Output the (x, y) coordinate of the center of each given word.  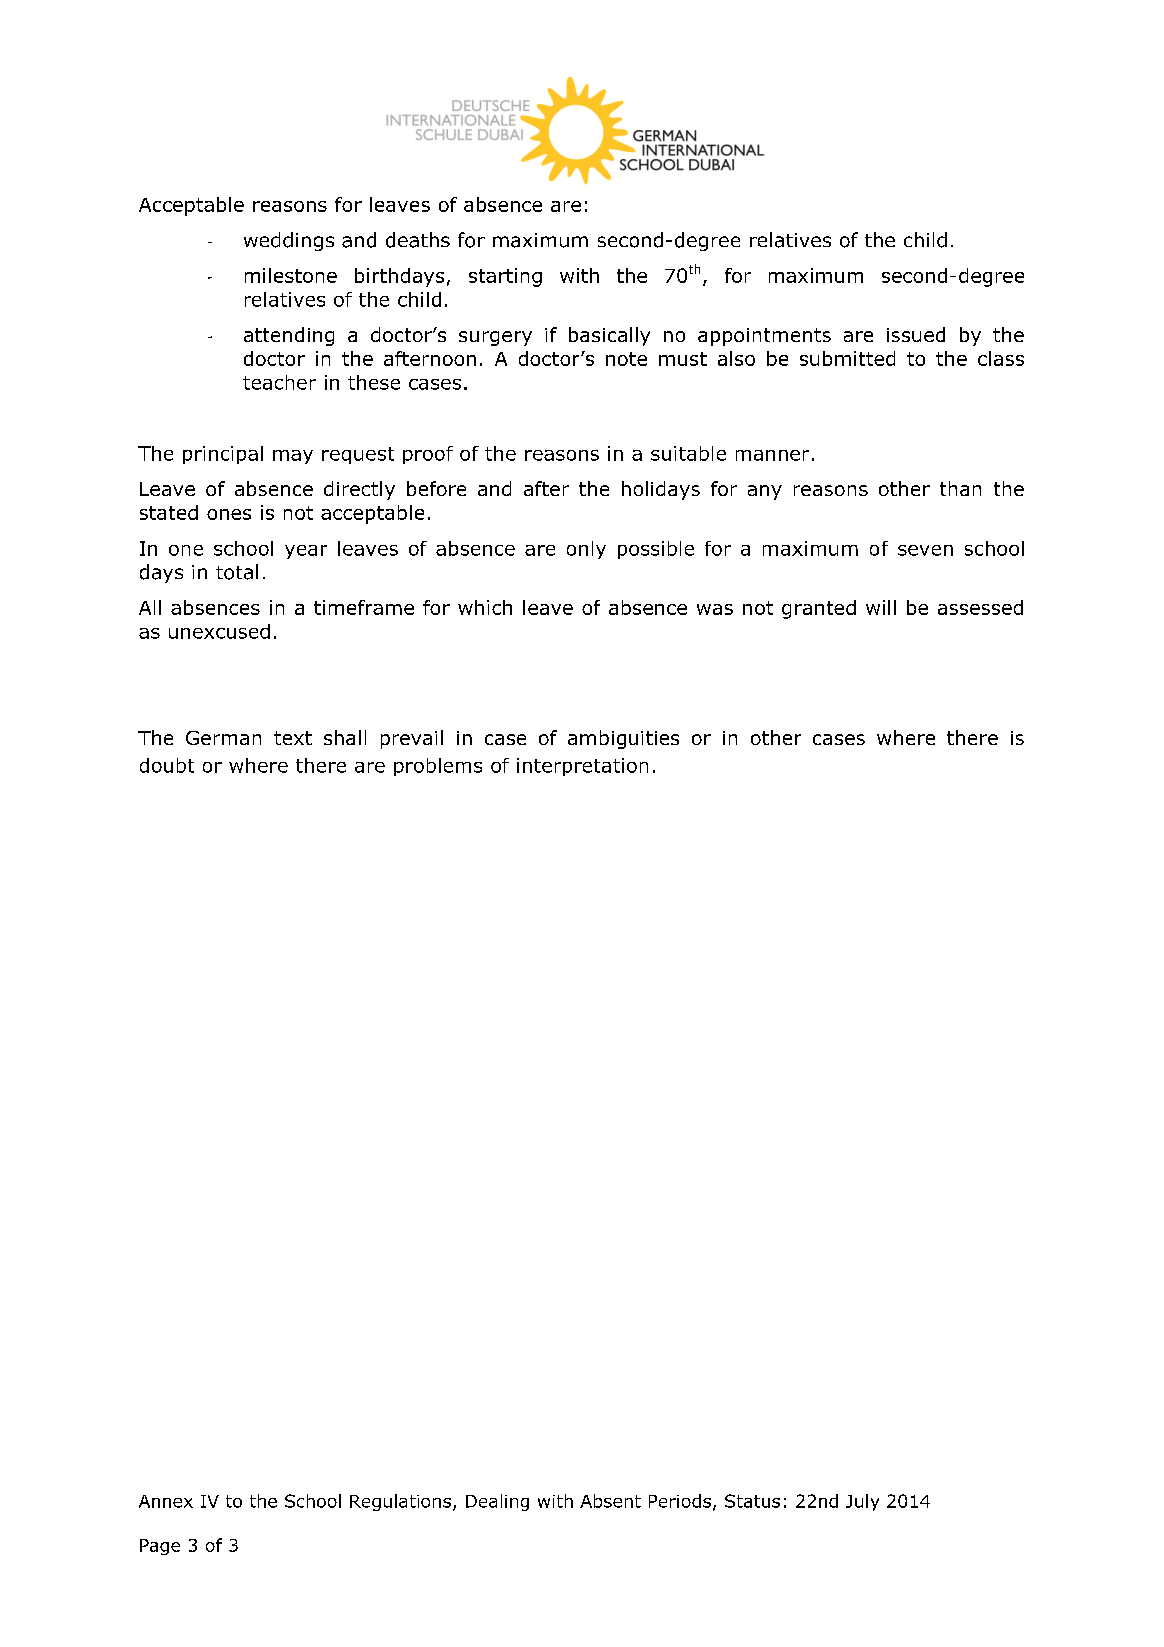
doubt (167, 765)
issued (916, 334)
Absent (610, 1501)
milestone (291, 275)
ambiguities (623, 739)
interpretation (582, 767)
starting (505, 277)
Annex (166, 1501)
